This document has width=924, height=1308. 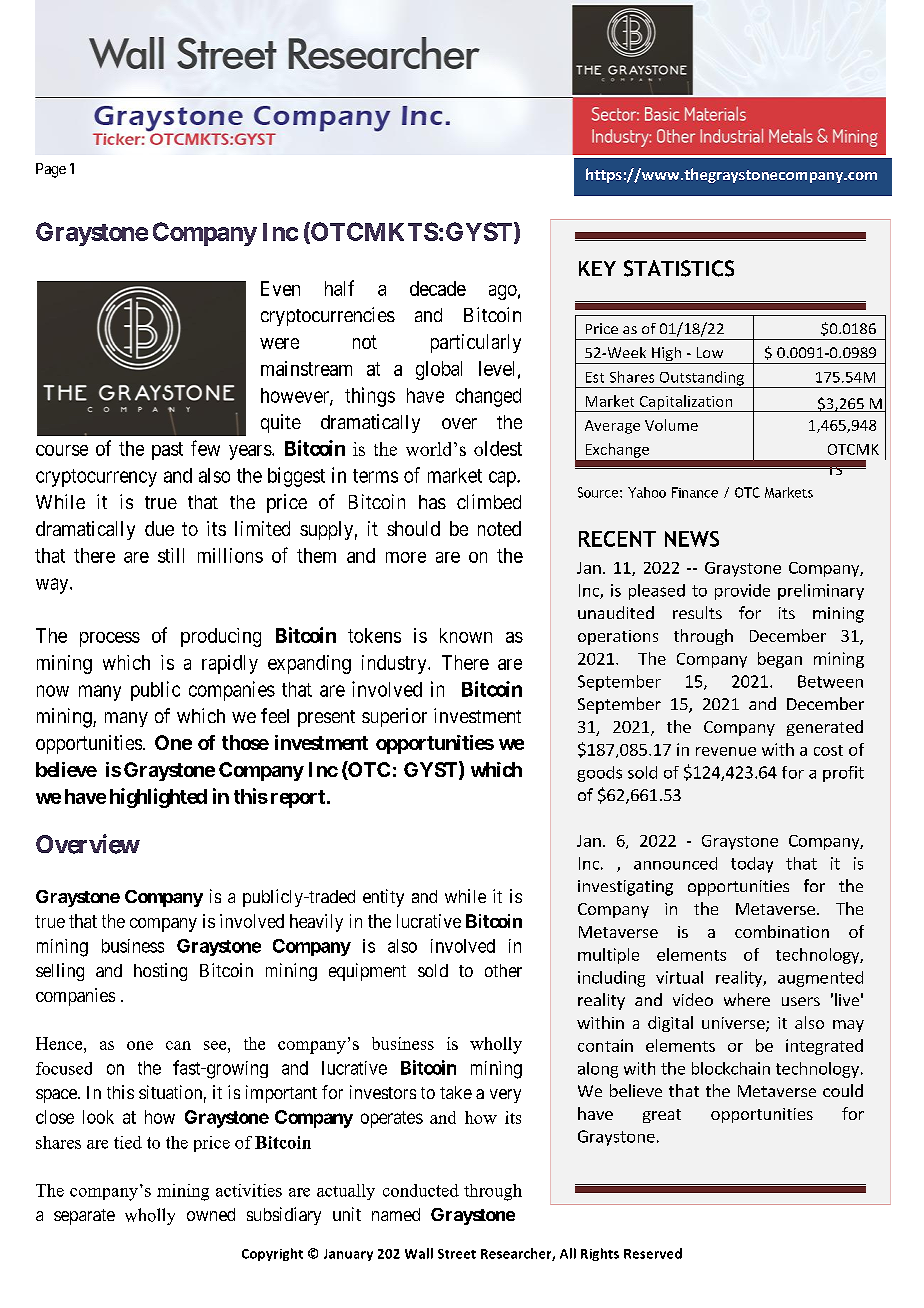 What do you see at coordinates (245, 742) in the document?
I see `those` at bounding box center [245, 742].
